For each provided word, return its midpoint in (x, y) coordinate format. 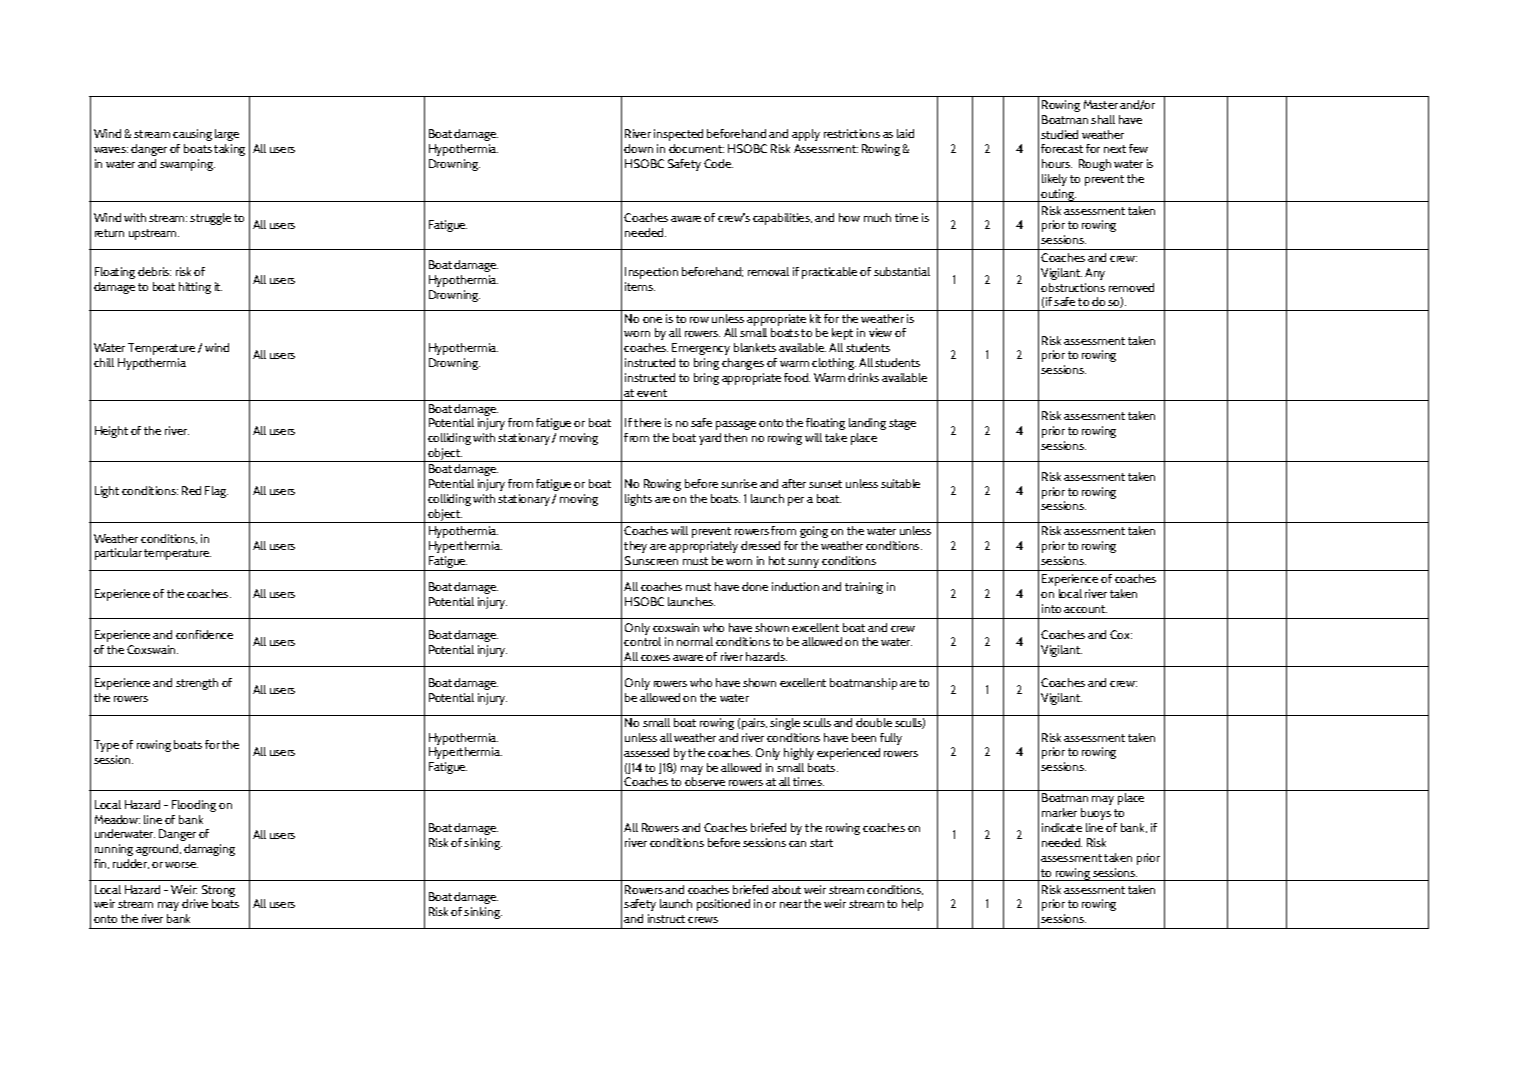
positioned (723, 905)
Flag (216, 492)
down (638, 148)
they (635, 547)
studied (1059, 134)
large (227, 135)
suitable (900, 483)
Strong (218, 892)
